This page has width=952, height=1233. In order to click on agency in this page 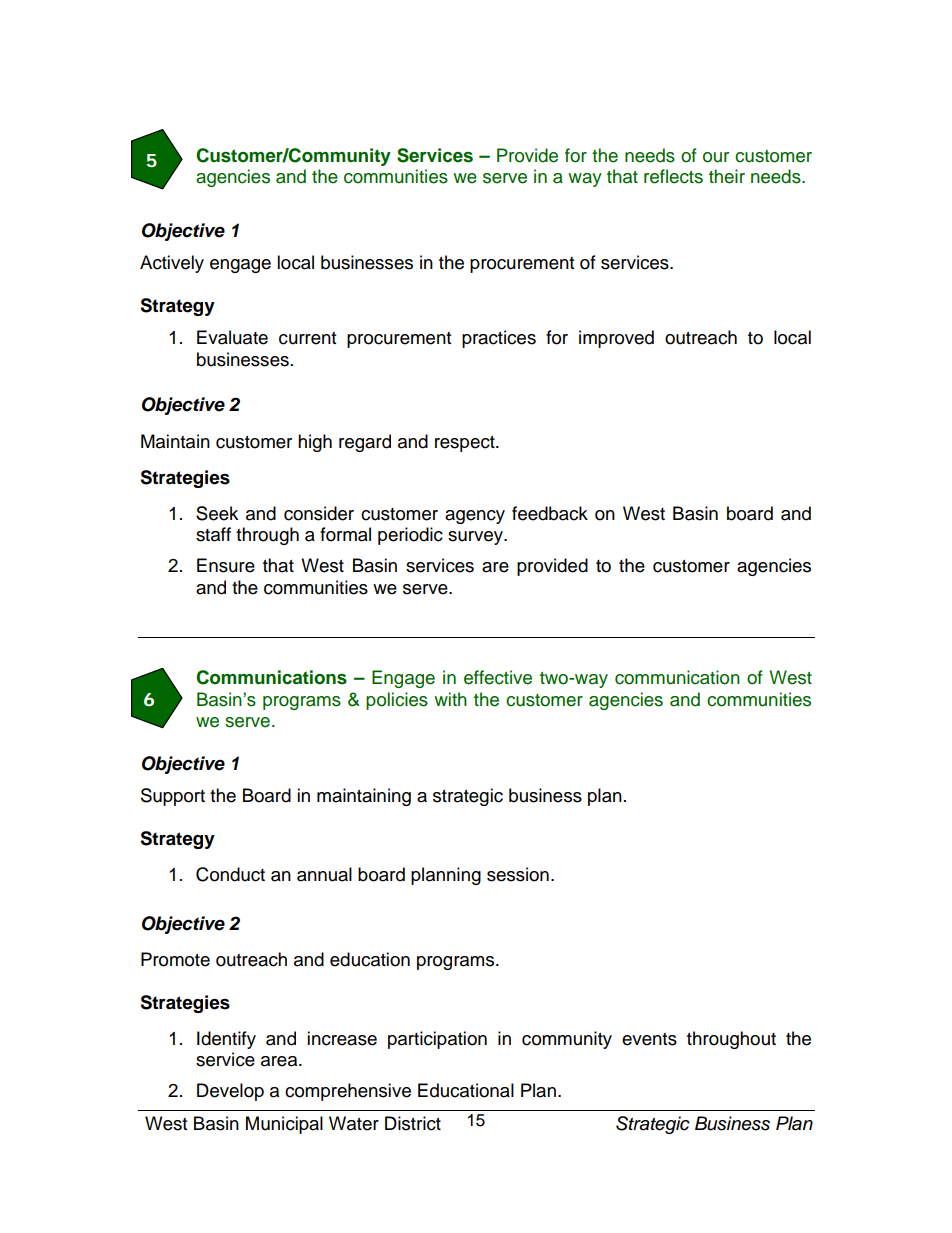, I will do `click(475, 517)`.
